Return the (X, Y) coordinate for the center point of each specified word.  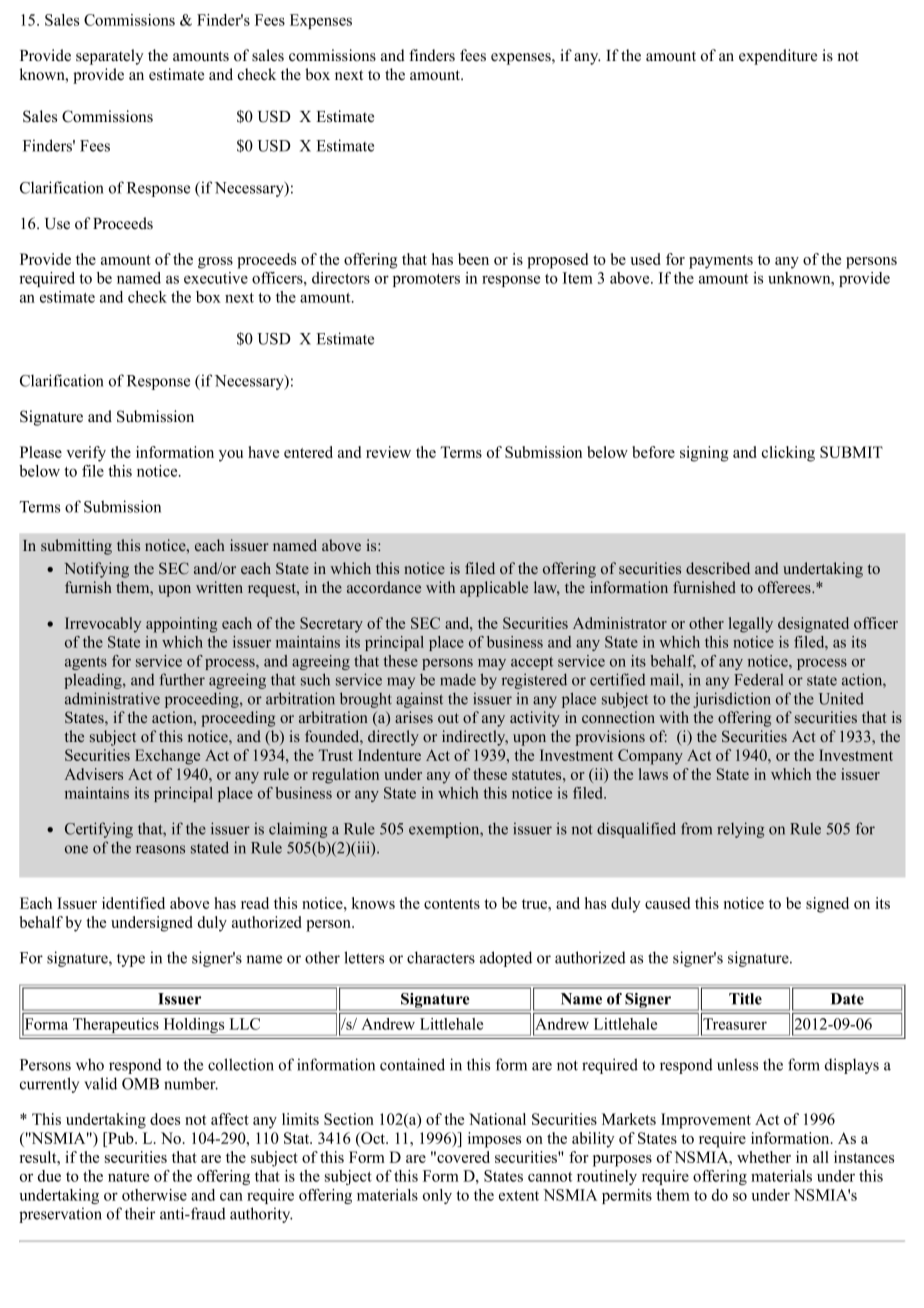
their (140, 1213)
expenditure (778, 57)
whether (764, 1157)
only (437, 1196)
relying (740, 830)
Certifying (99, 830)
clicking (788, 454)
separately (110, 57)
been (473, 259)
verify (86, 454)
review (388, 452)
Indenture (389, 755)
